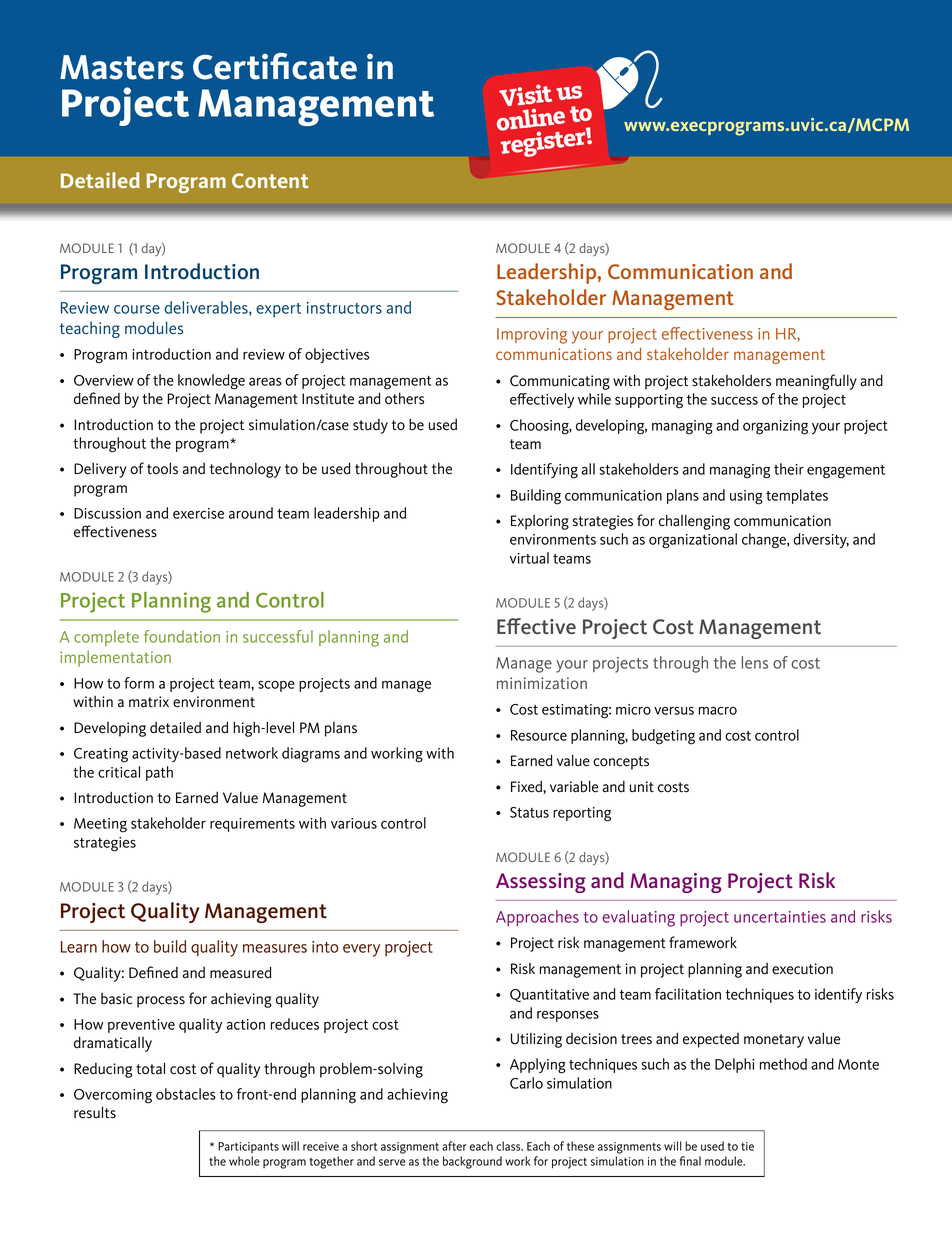 Image resolution: width=952 pixels, height=1233 pixels. Describe the element at coordinates (404, 398) in the page. I see `others` at that location.
